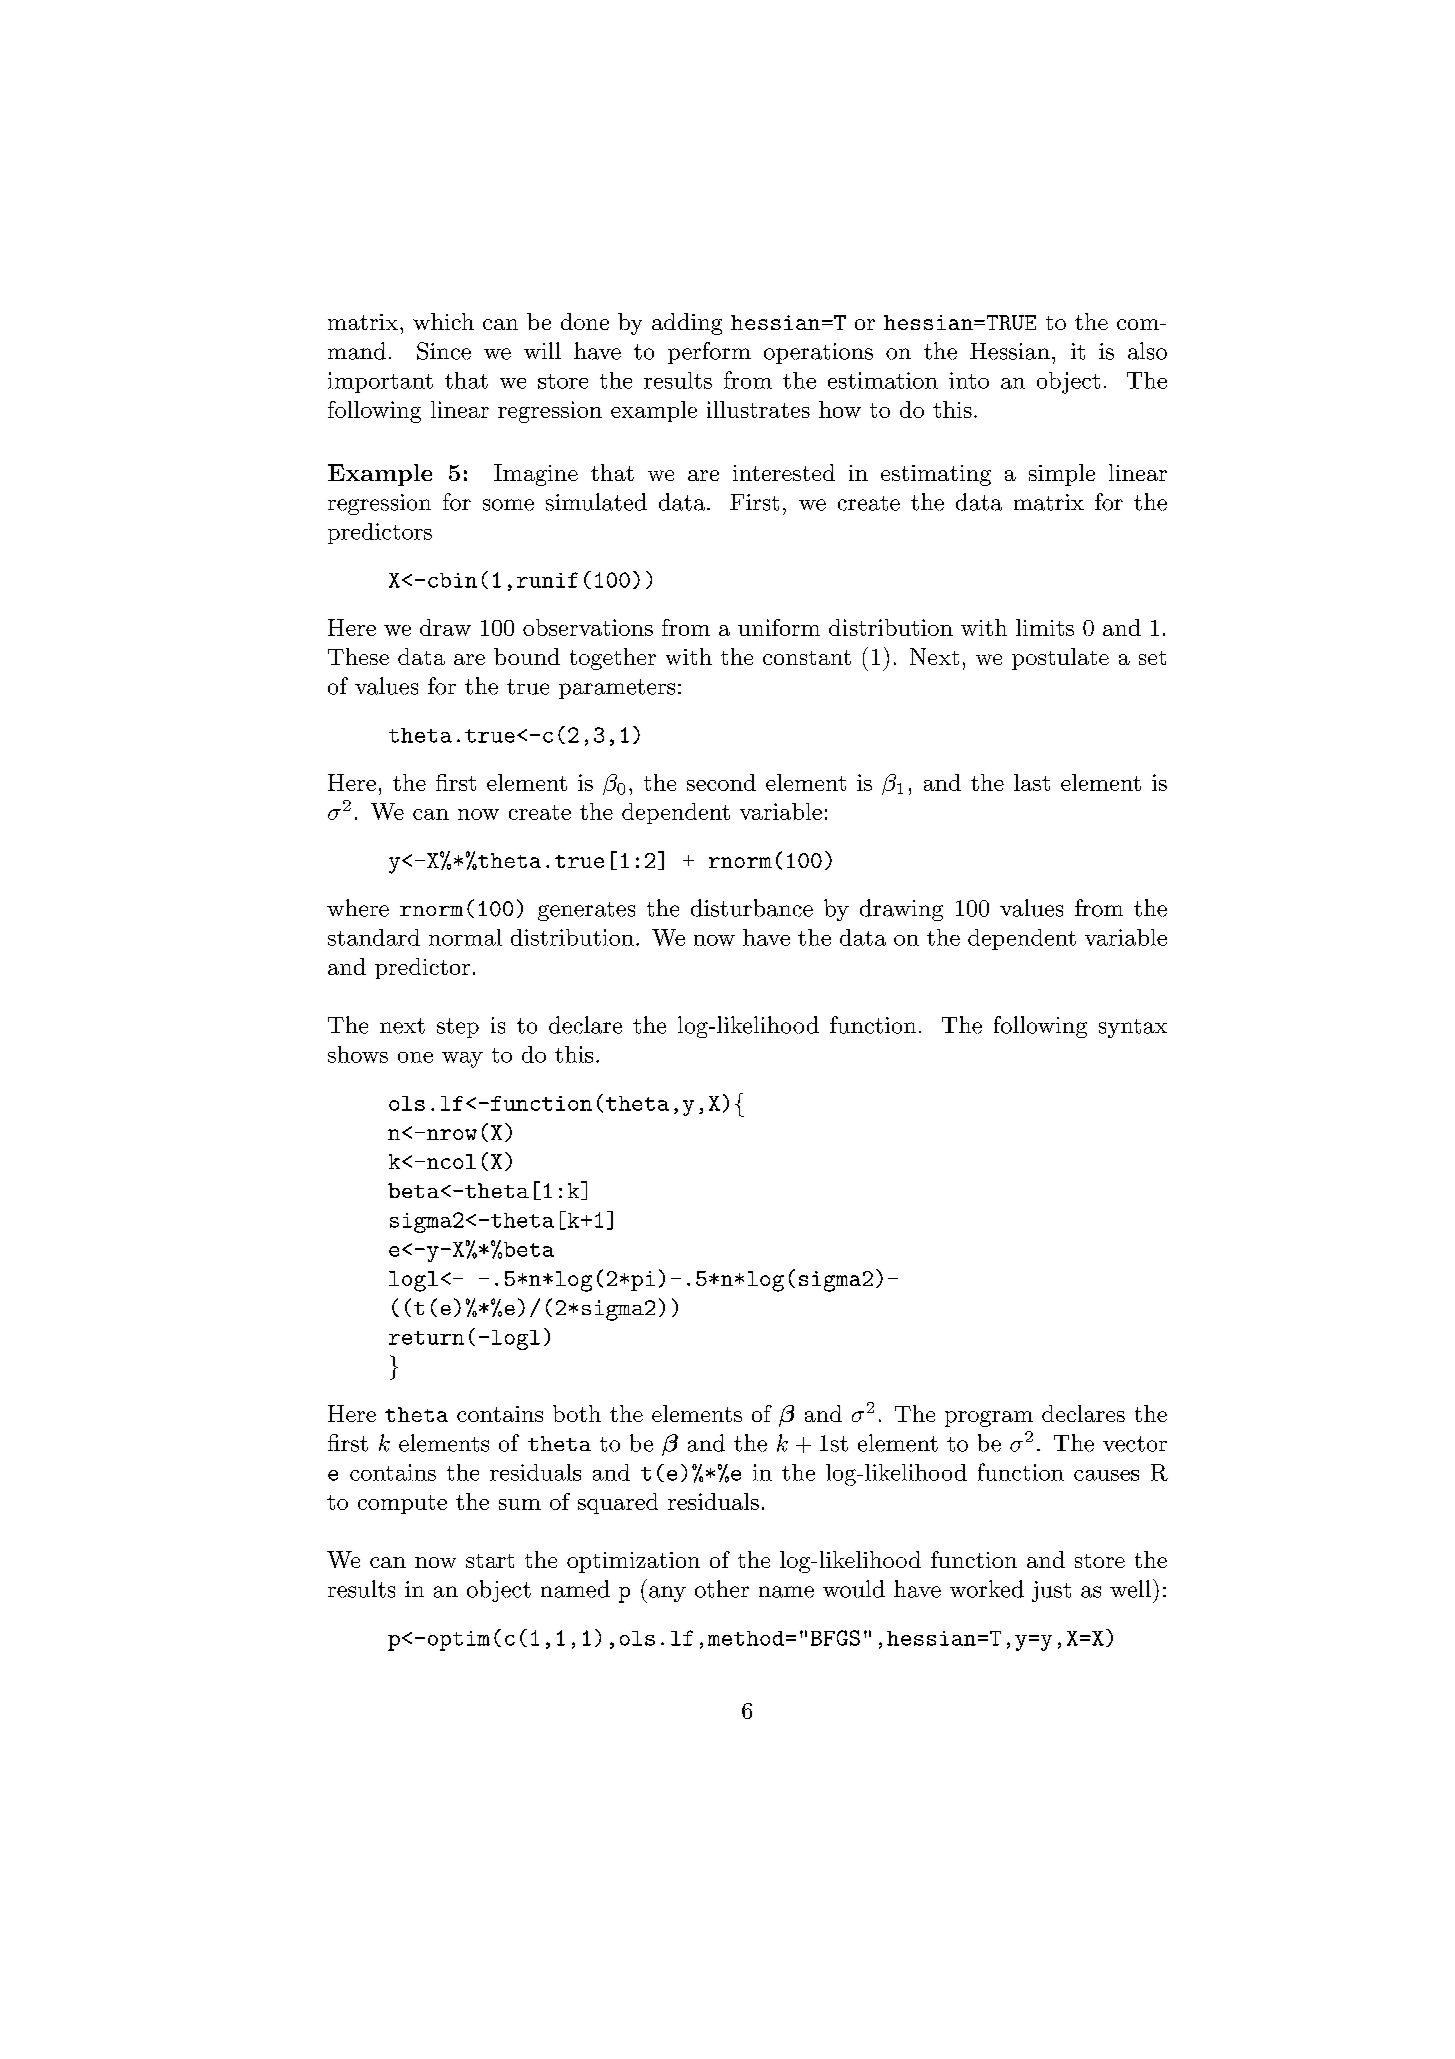 The height and width of the screenshot is (2059, 1455). I want to click on syntax, so click(1133, 1028).
